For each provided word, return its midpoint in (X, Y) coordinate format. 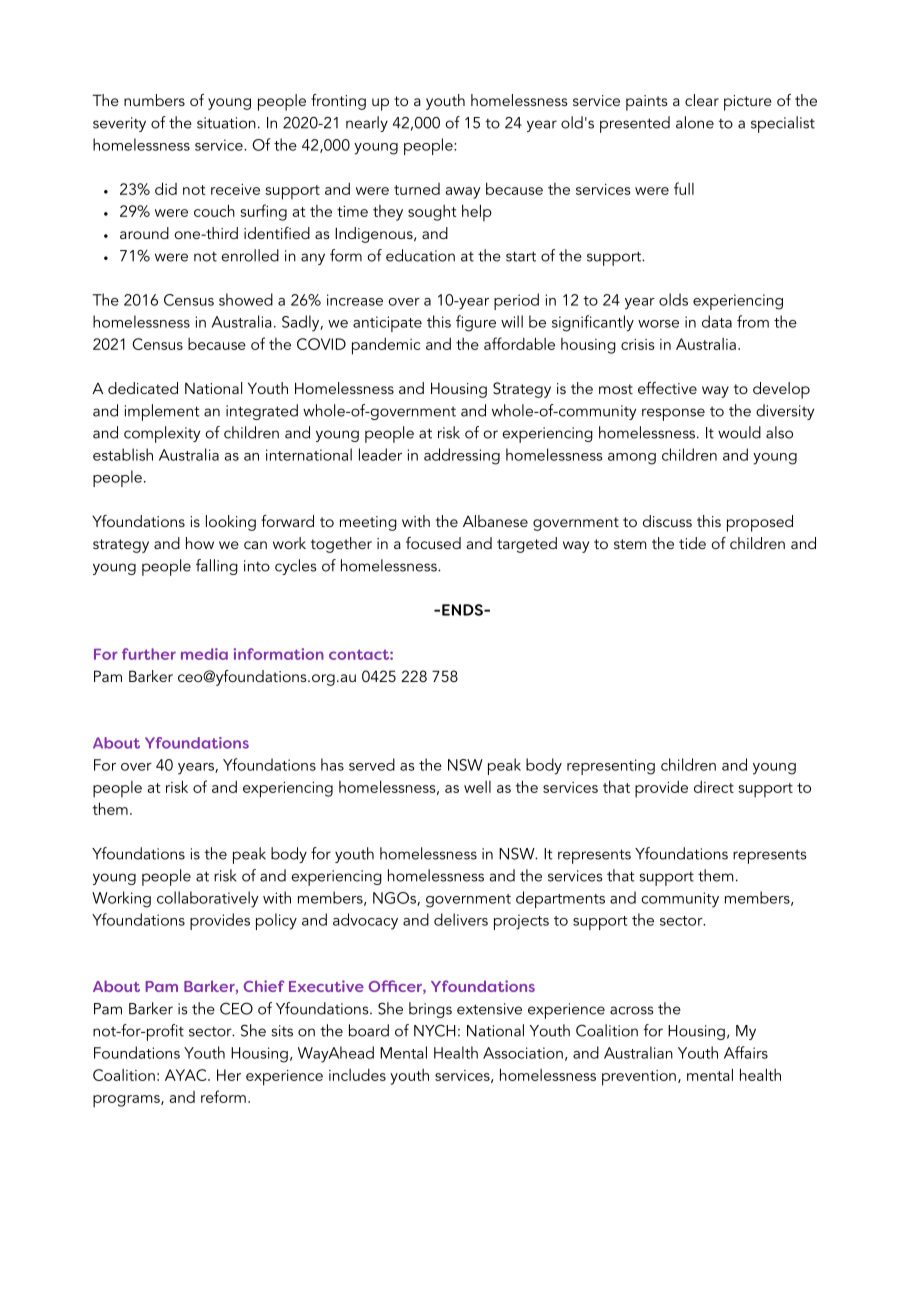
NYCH (434, 1030)
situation (226, 123)
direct (714, 787)
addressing (462, 456)
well (477, 787)
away (463, 193)
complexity (162, 434)
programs (127, 1101)
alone (695, 122)
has (332, 764)
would (739, 432)
